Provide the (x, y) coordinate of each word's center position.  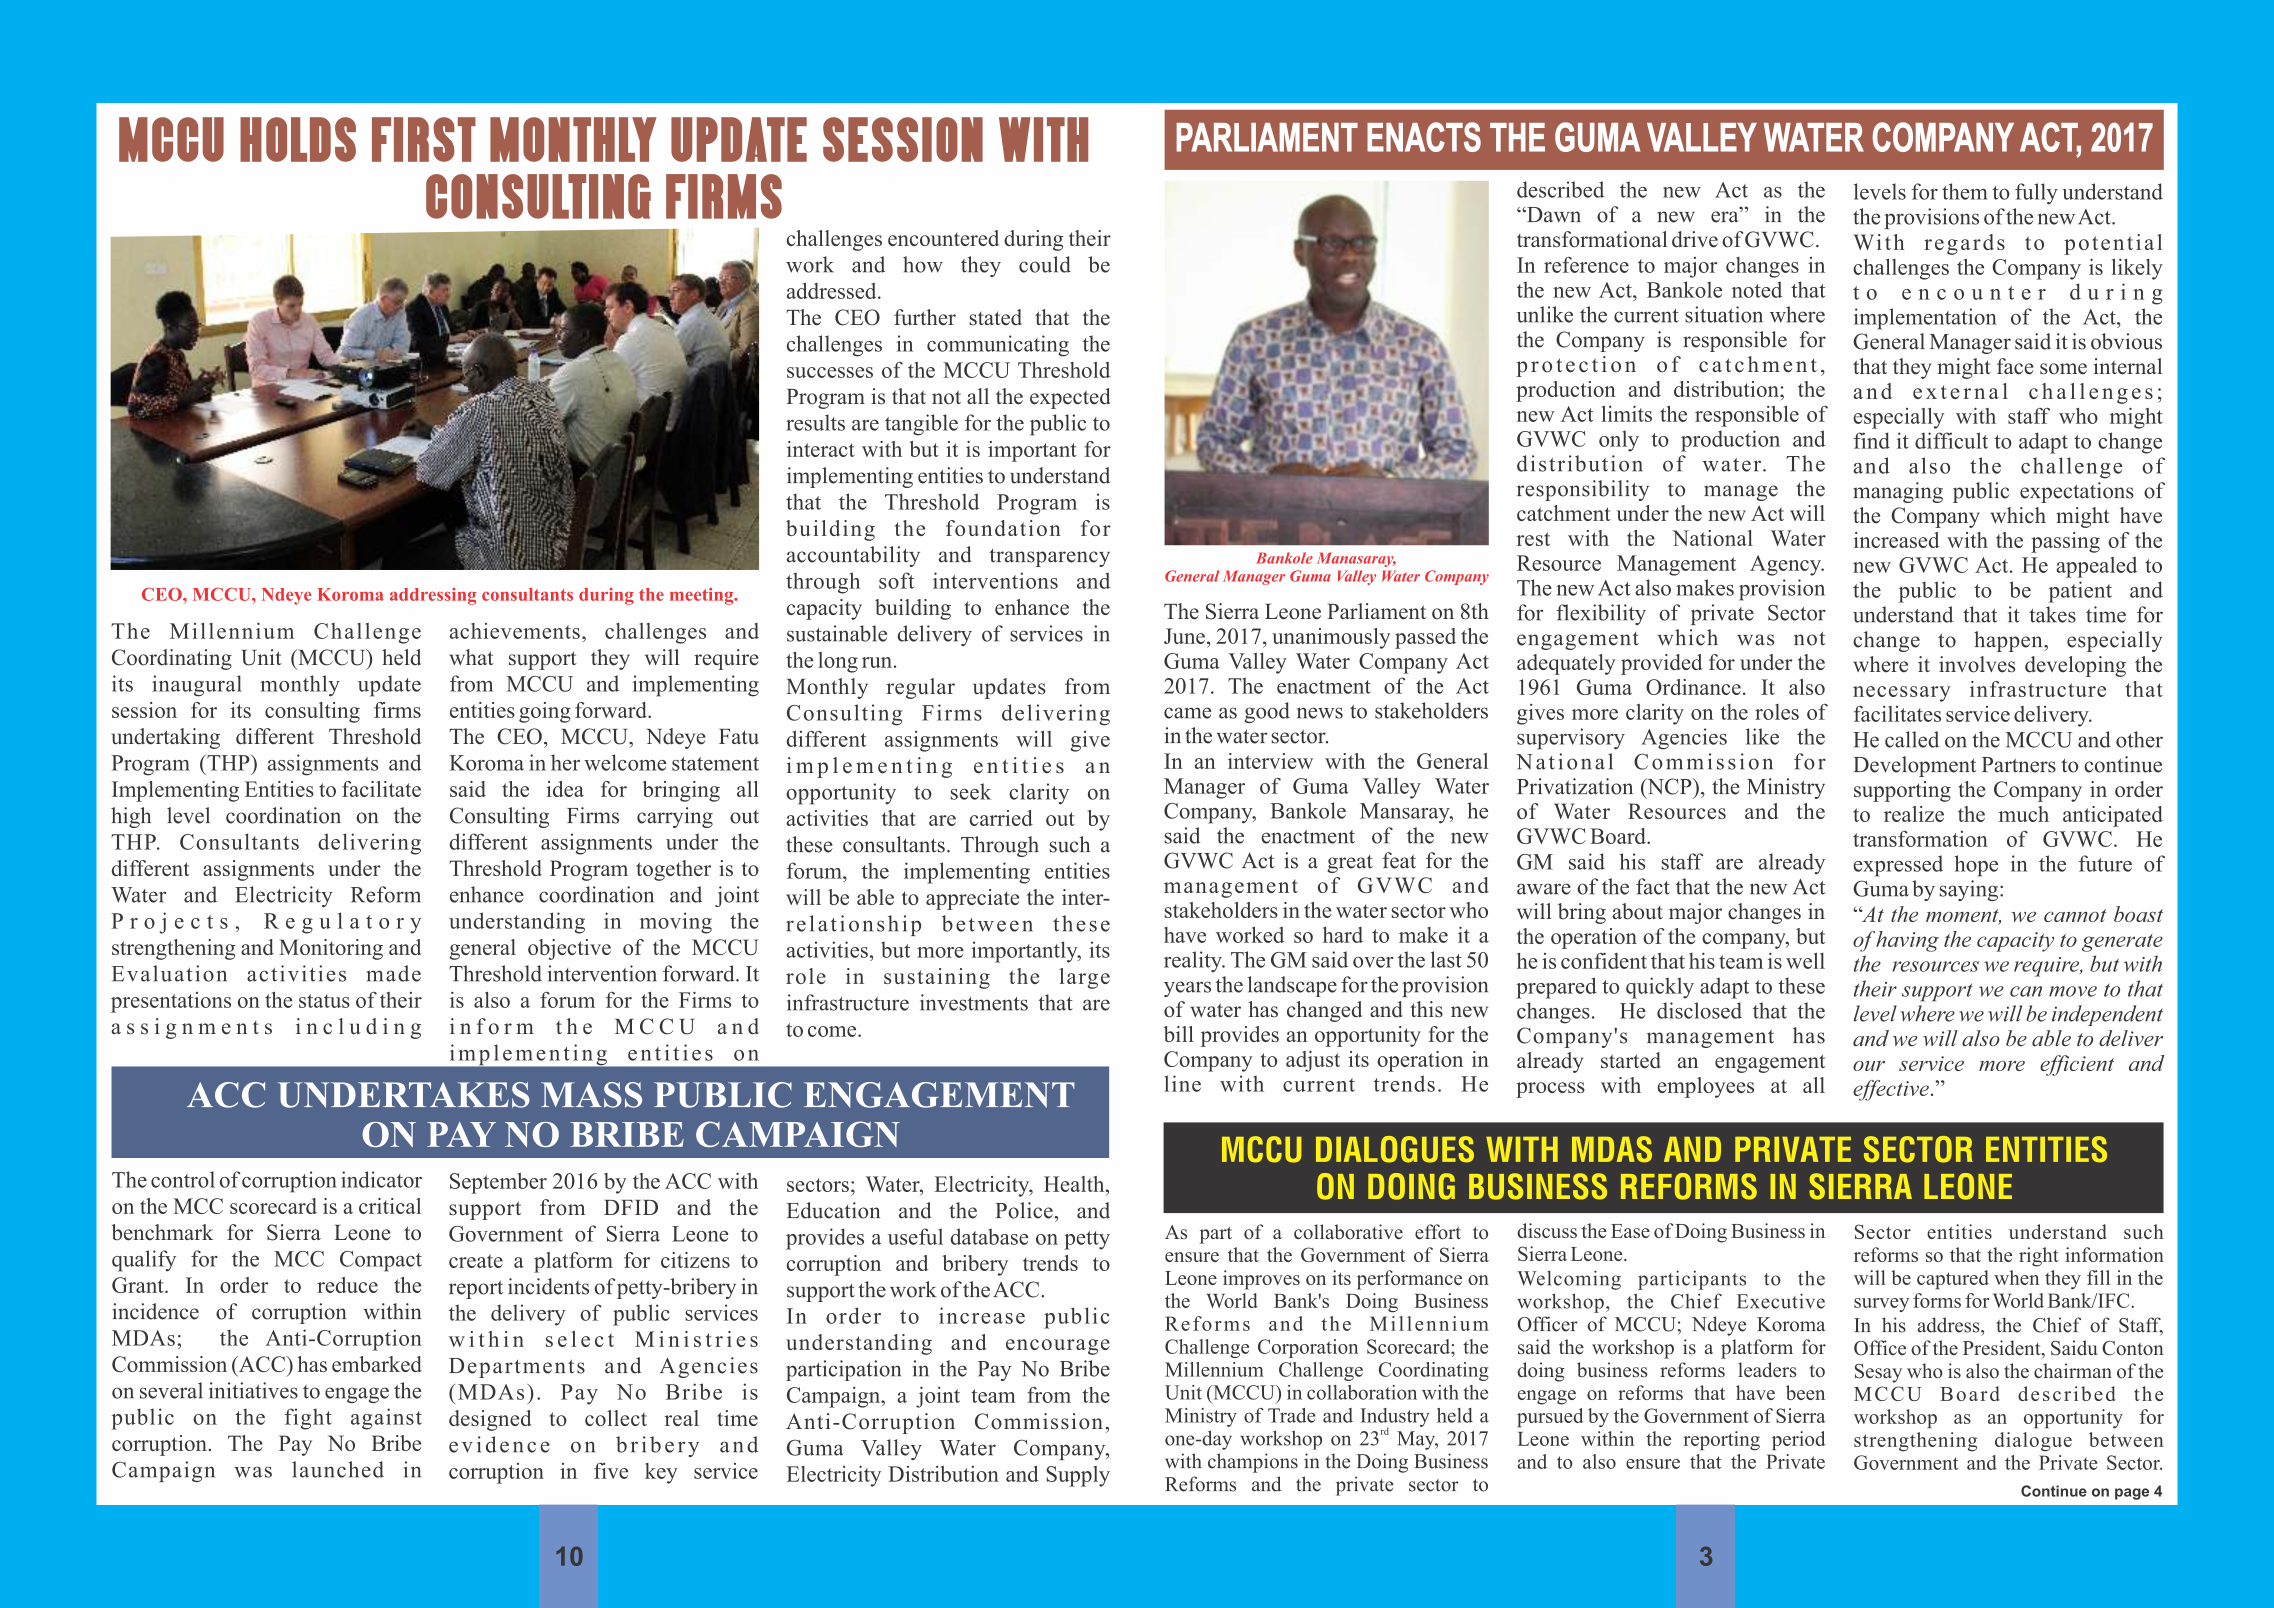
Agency (1787, 565)
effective (1891, 1090)
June (1184, 636)
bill (1179, 1034)
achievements (515, 631)
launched (338, 1469)
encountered (943, 238)
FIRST (424, 139)
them (1965, 191)
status (324, 1001)
